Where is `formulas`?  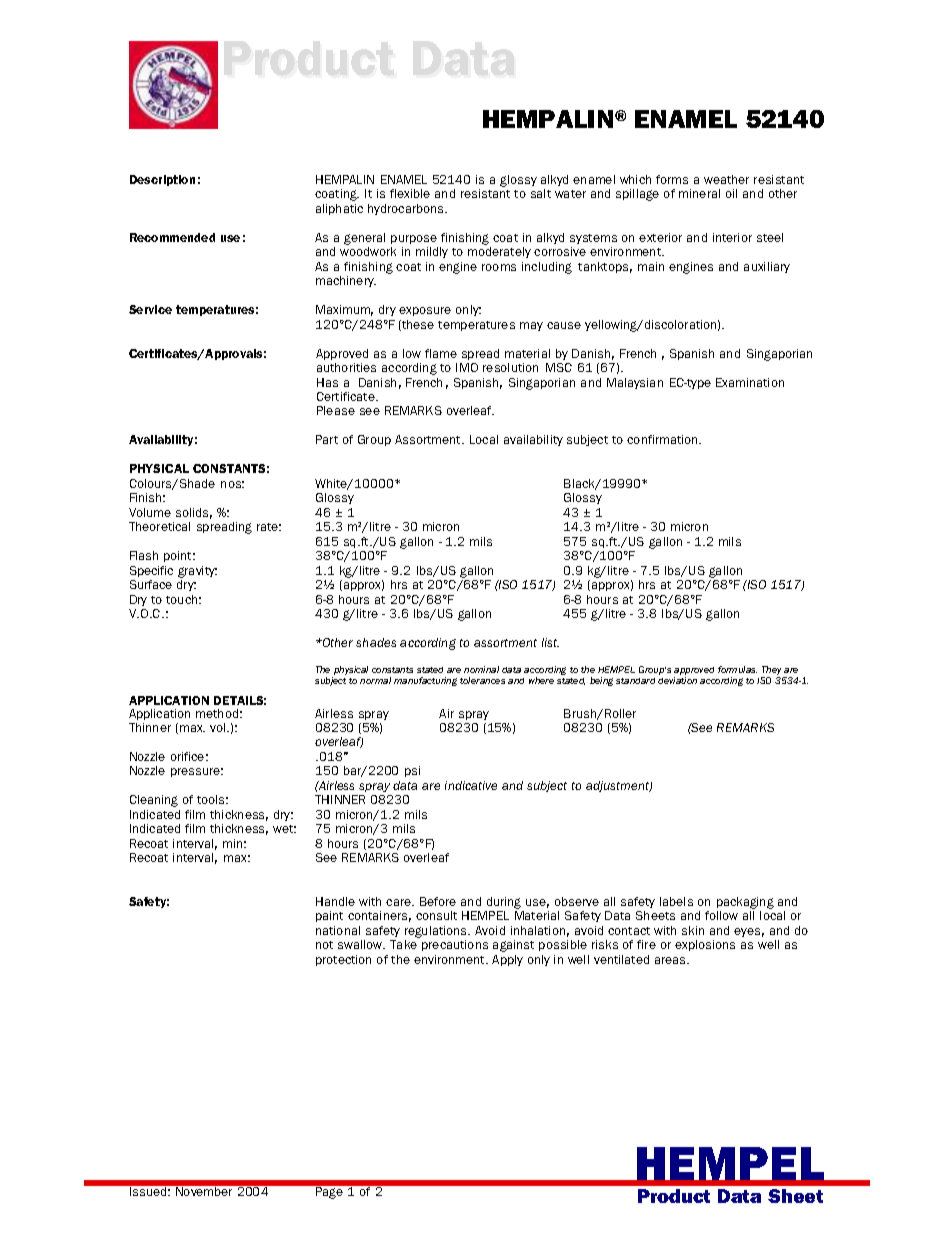
formulas is located at coordinates (737, 669).
